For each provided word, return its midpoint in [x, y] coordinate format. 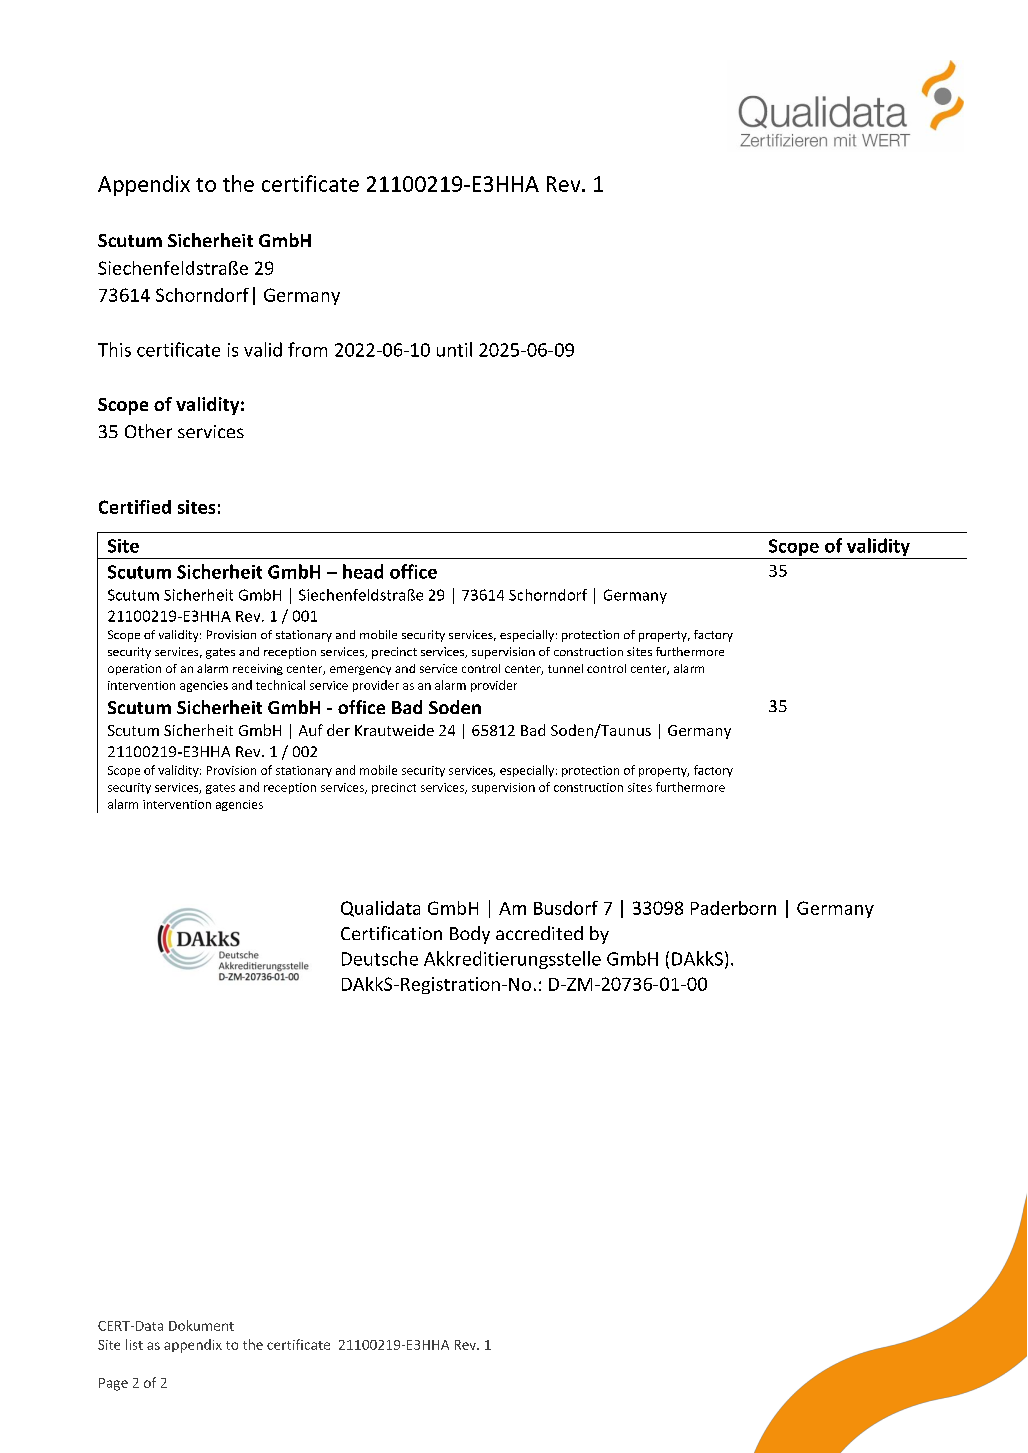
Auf [311, 730]
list [134, 1344]
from [307, 349]
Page [113, 1384]
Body [470, 935]
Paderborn [733, 908]
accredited [539, 933]
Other [148, 431]
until [454, 349]
